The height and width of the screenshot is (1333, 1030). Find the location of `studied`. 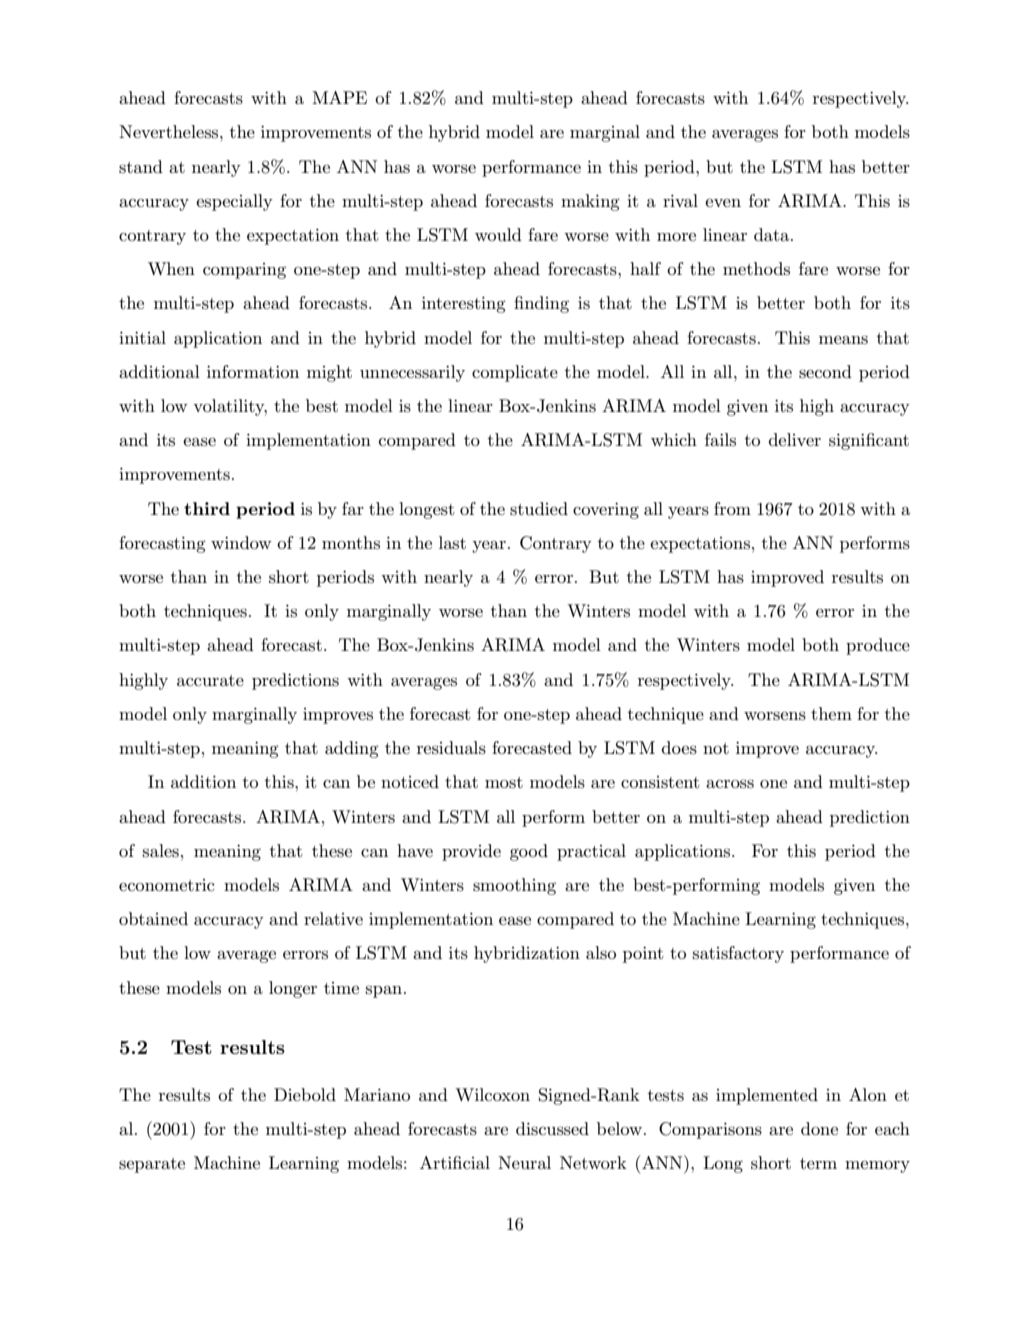

studied is located at coordinates (539, 509).
